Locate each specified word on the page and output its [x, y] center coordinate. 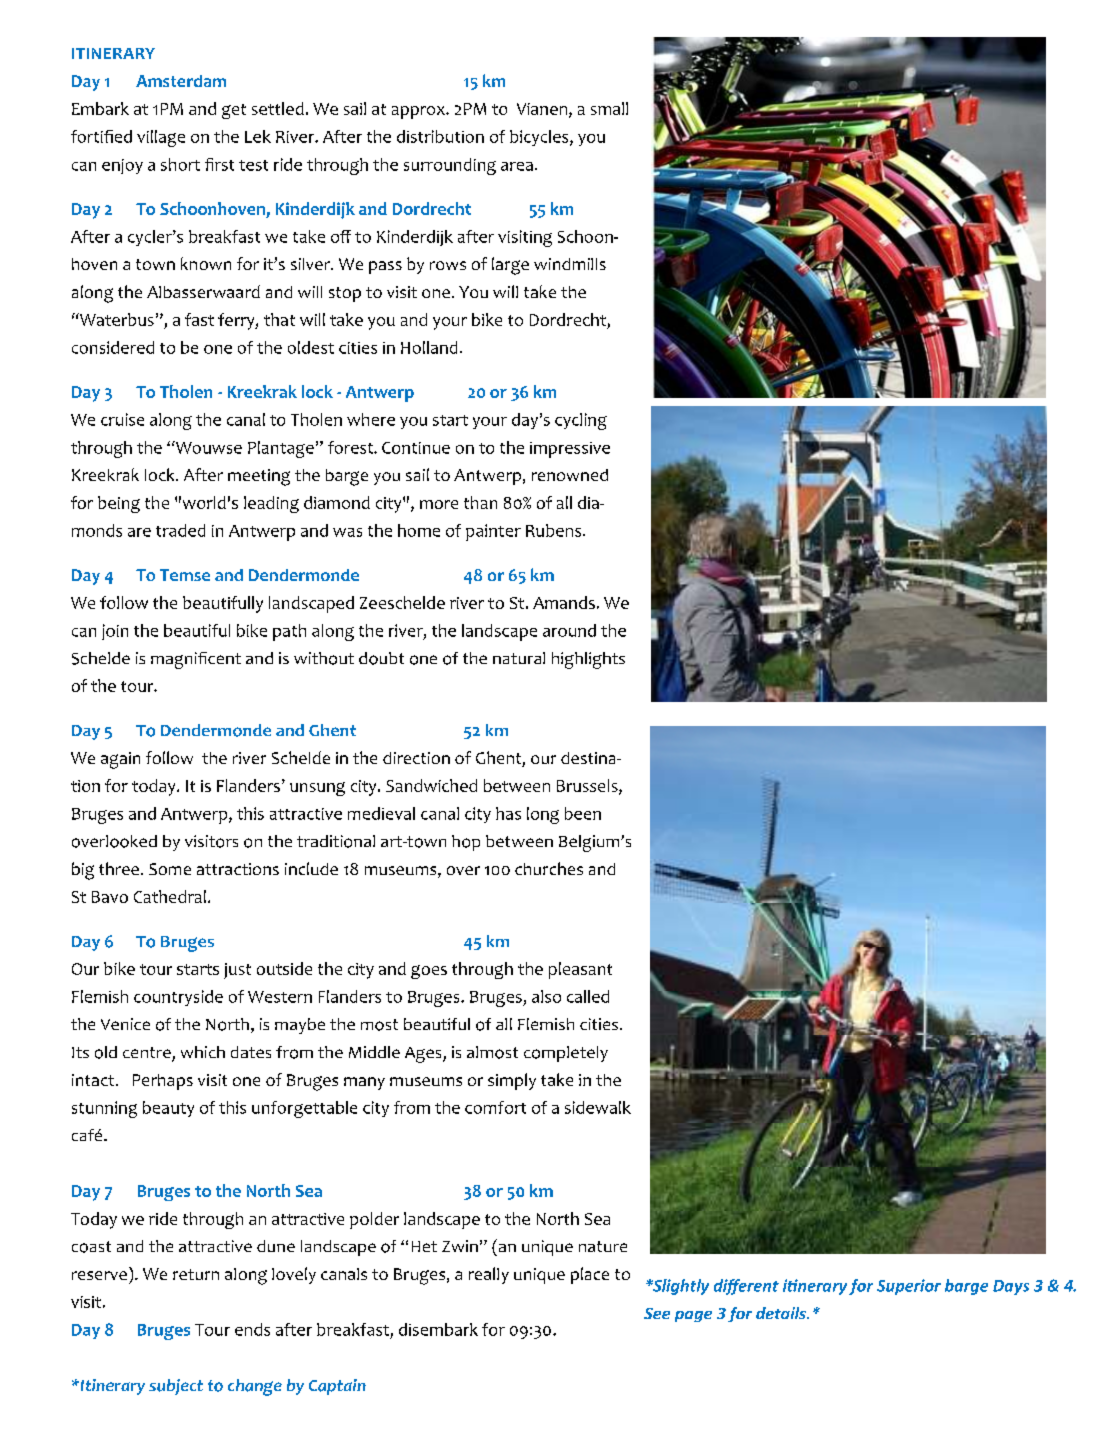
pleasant [580, 970]
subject [176, 1387]
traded [180, 530]
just [237, 971]
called [588, 996]
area [517, 166]
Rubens [555, 530]
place [590, 1275]
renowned [570, 475]
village [161, 138]
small [609, 108]
